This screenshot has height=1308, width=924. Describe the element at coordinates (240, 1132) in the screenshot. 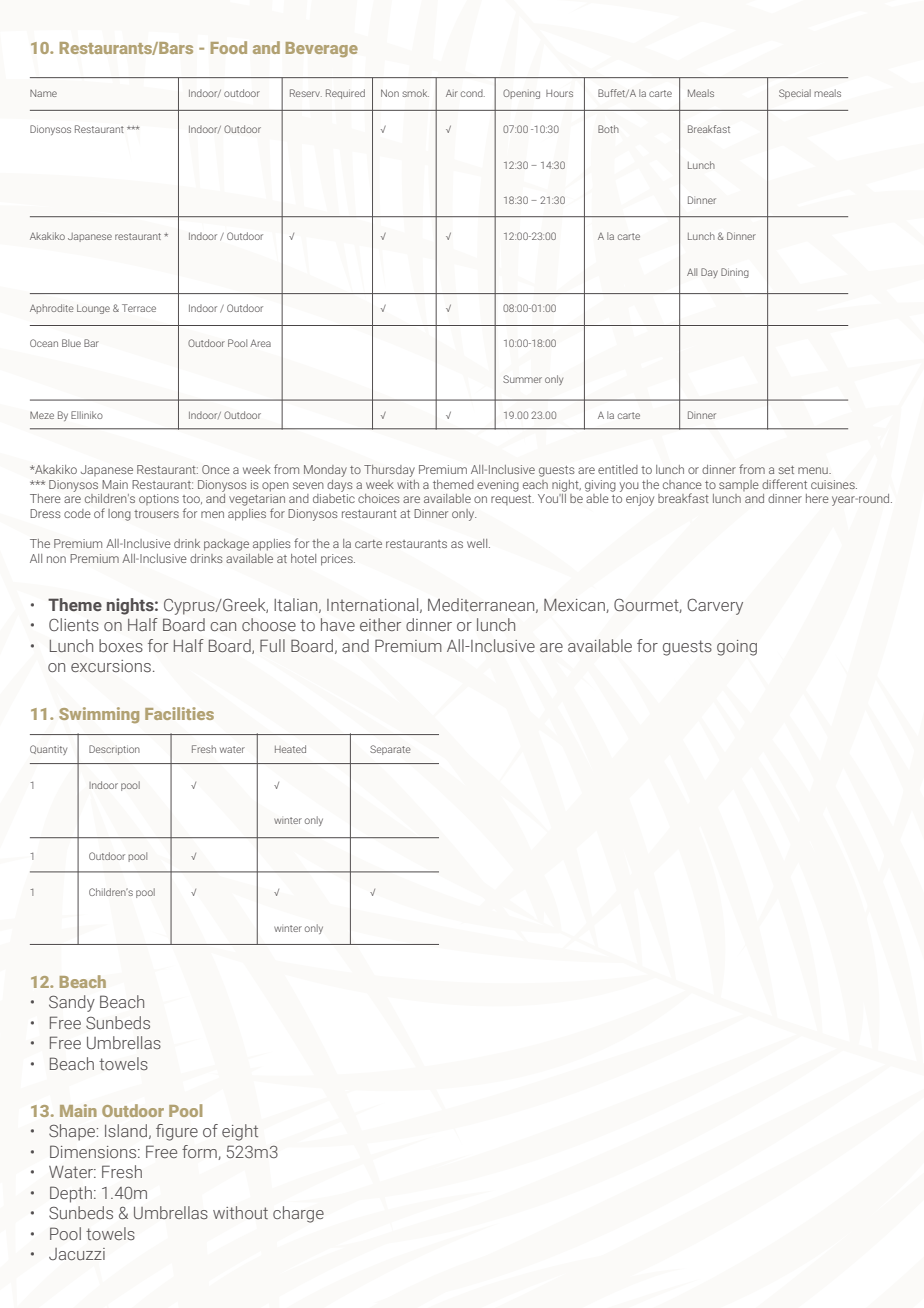

I see `eight` at that location.
